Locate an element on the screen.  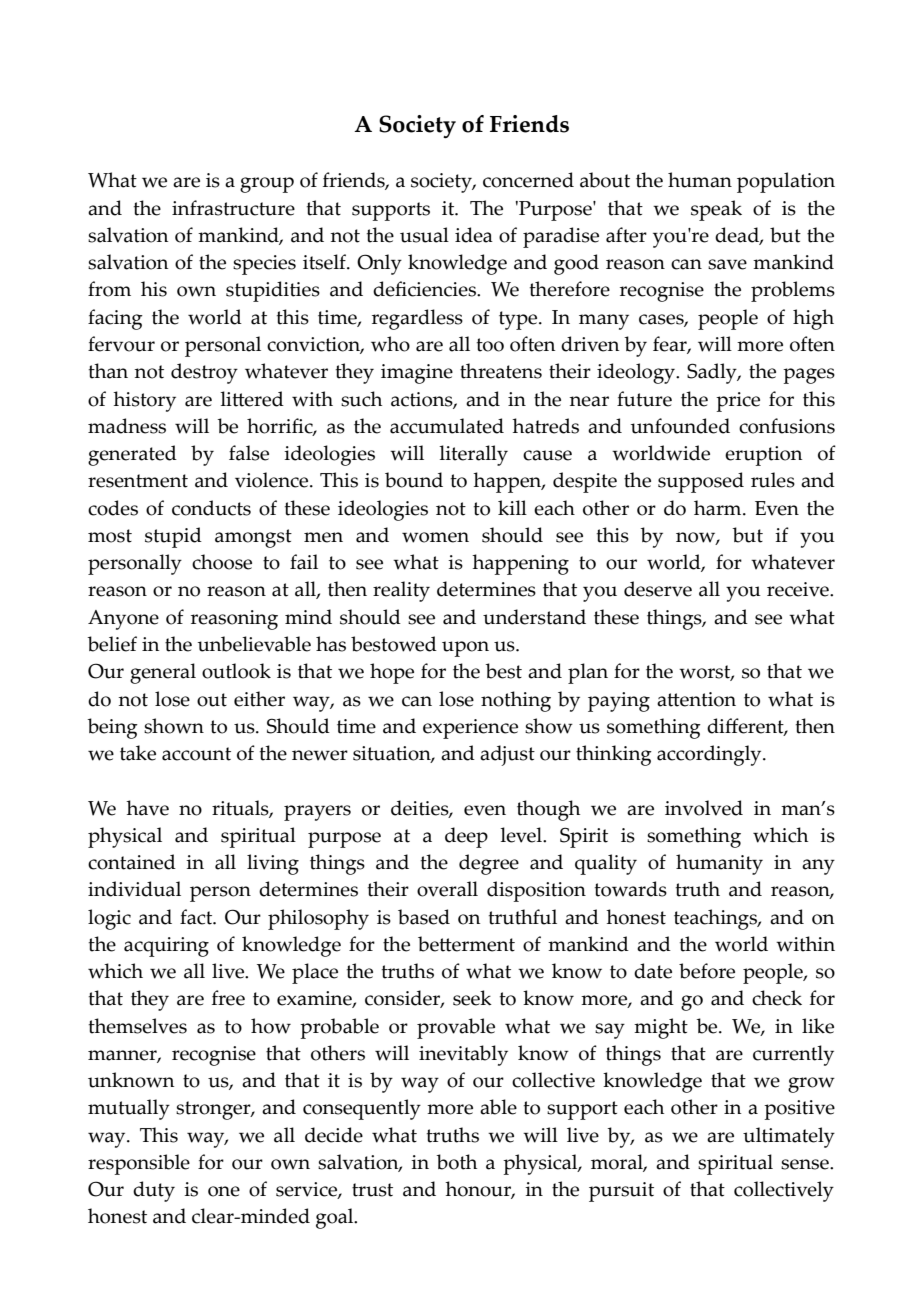
acquiring is located at coordinates (166, 947).
